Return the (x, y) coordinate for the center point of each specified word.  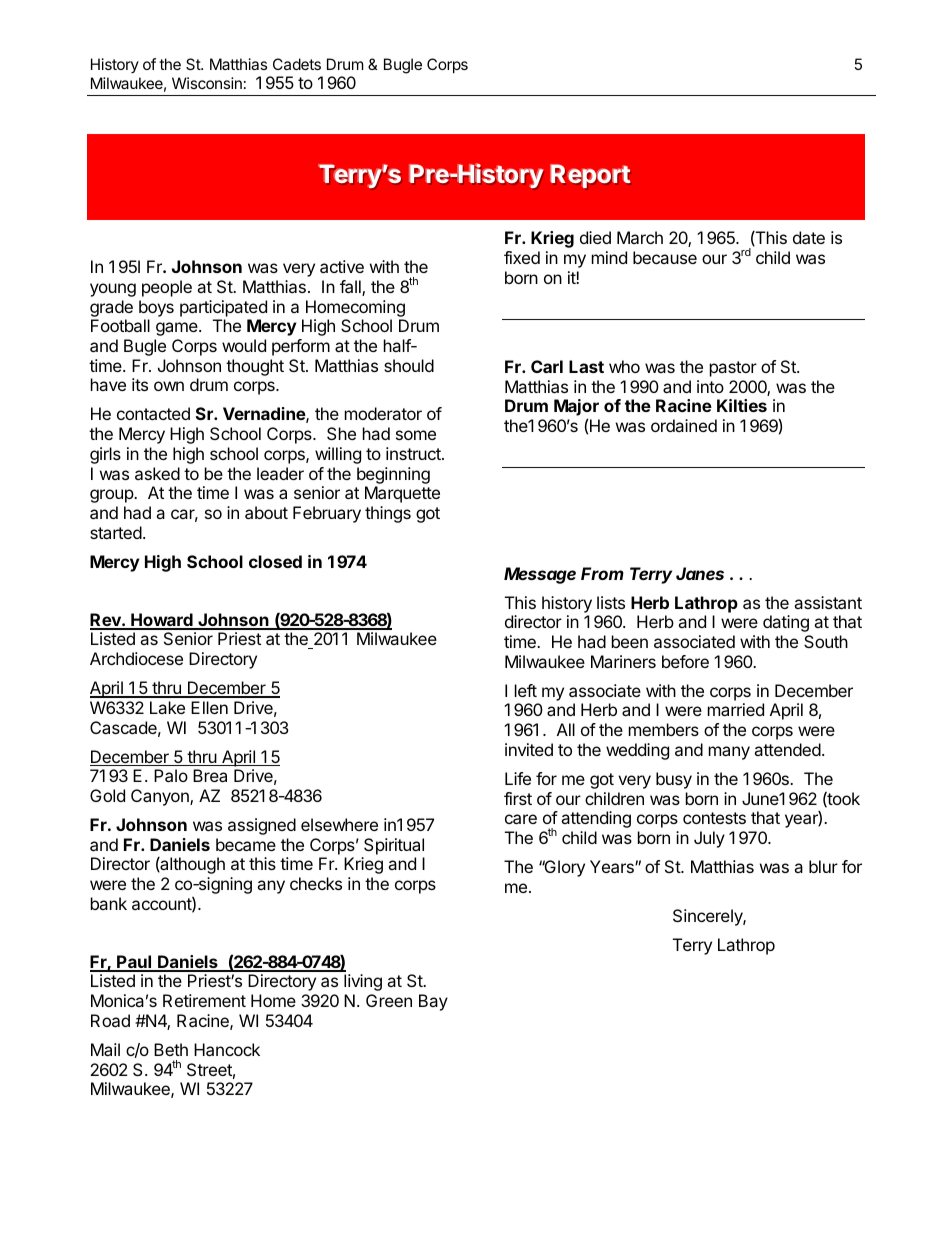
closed (275, 561)
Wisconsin (207, 83)
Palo (171, 775)
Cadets (297, 64)
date (809, 237)
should (409, 365)
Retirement (204, 1000)
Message (540, 575)
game (178, 329)
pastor (733, 369)
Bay (433, 1002)
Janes (700, 573)
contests (714, 818)
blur (823, 866)
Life (518, 778)
